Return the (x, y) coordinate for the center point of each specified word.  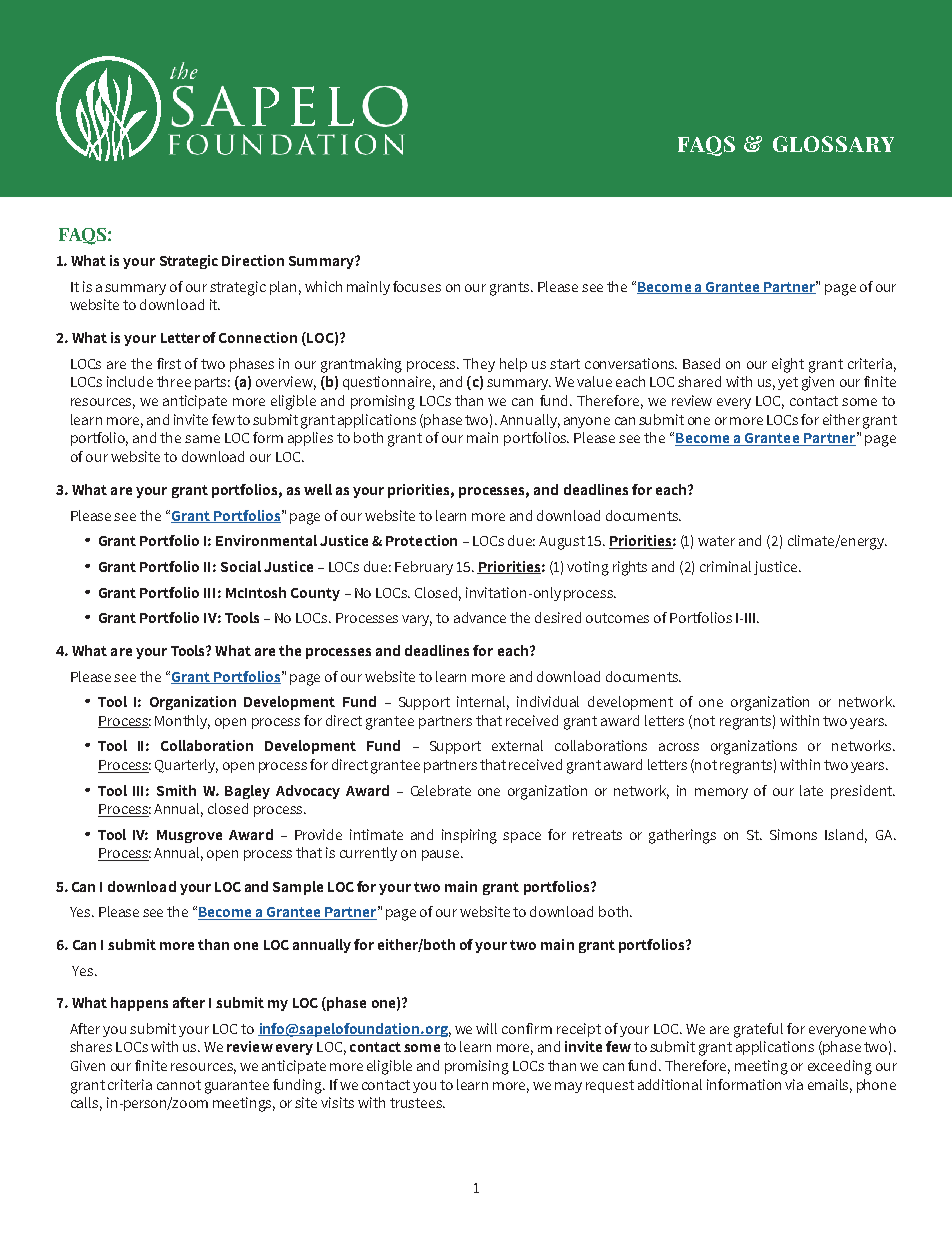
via (794, 1084)
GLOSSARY (833, 144)
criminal (725, 566)
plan (283, 288)
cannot (179, 1085)
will (486, 1028)
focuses (417, 286)
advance (480, 617)
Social (241, 566)
